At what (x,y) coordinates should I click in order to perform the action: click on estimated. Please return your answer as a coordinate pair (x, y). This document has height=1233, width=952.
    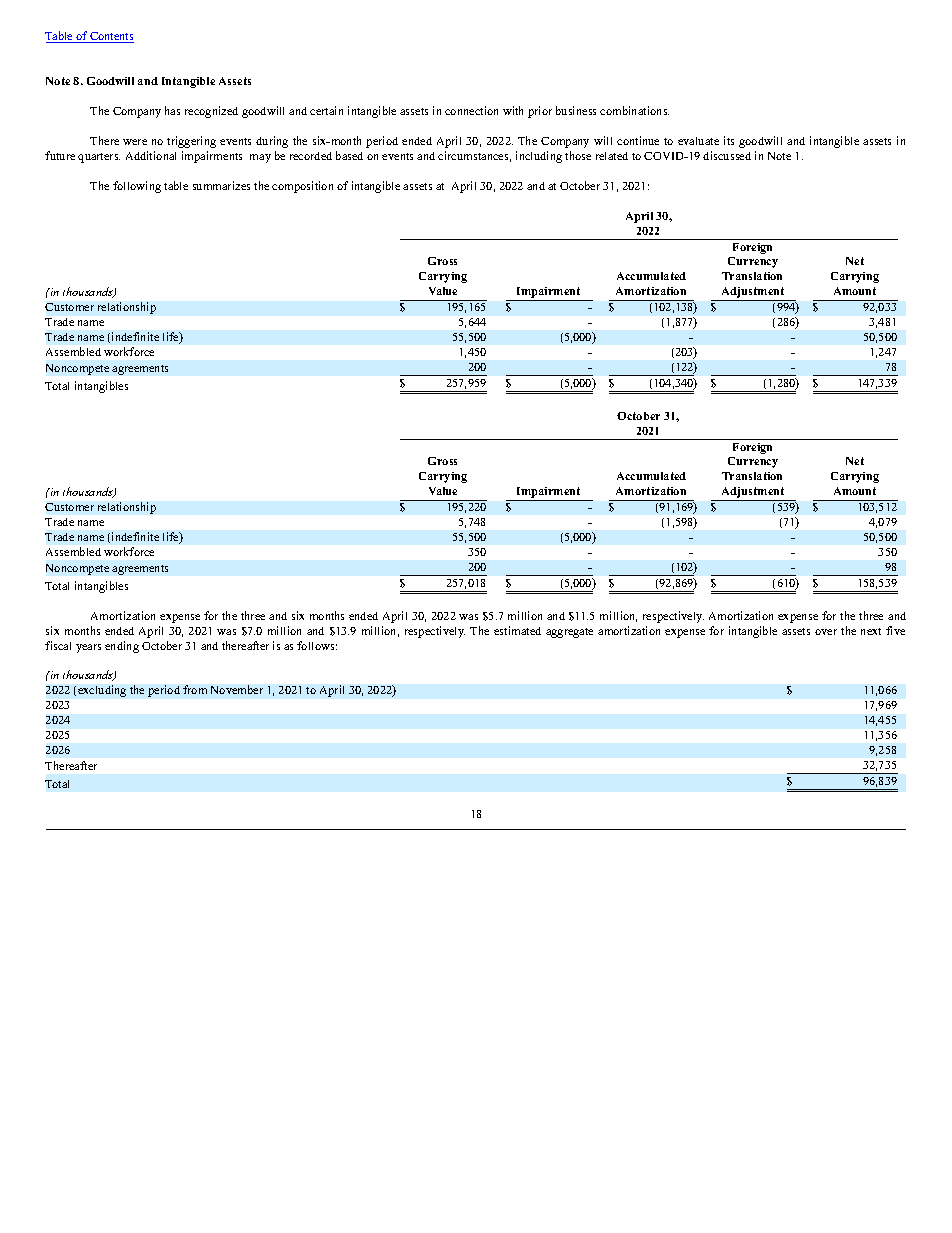
    Looking at the image, I should click on (517, 630).
